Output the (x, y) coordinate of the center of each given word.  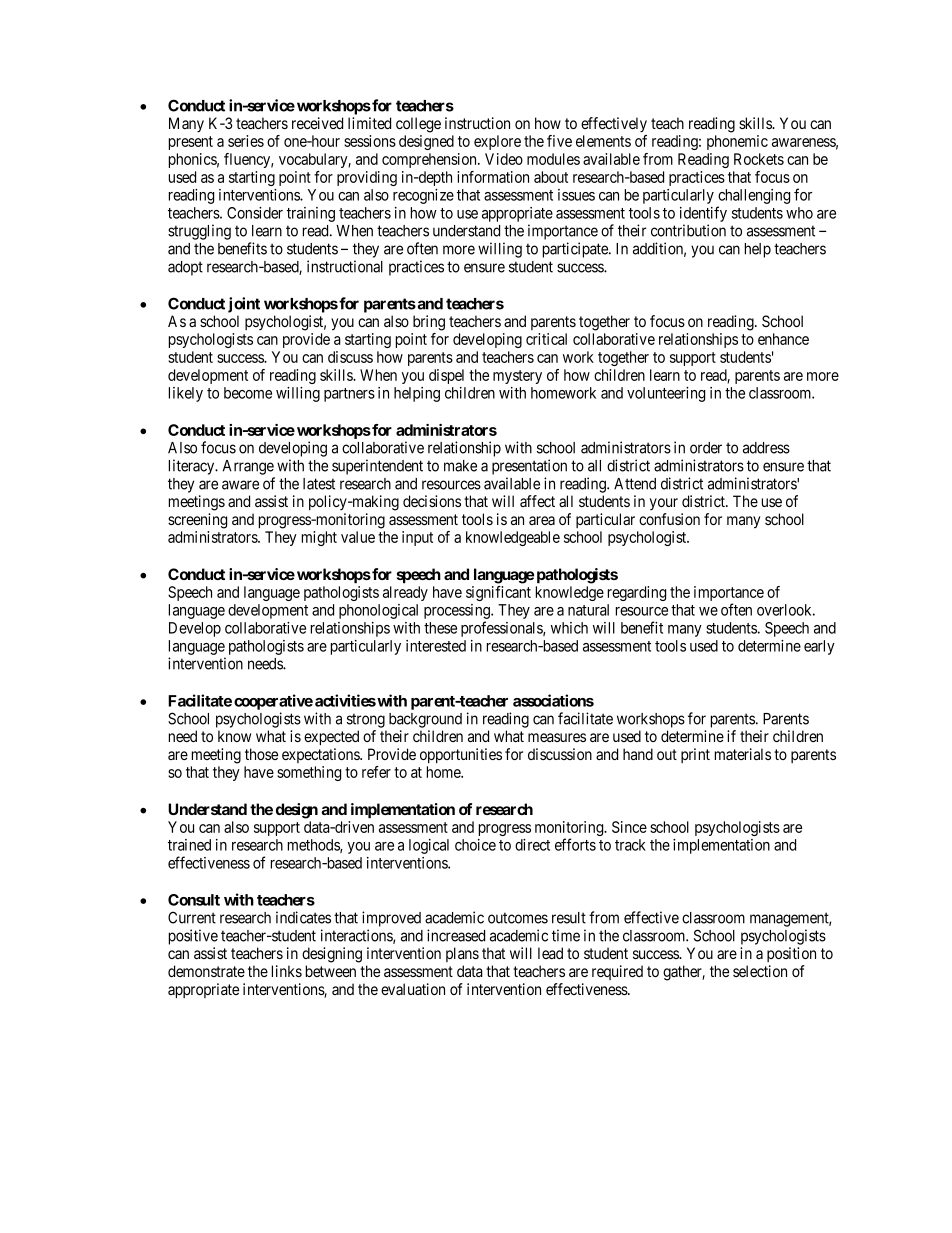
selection (760, 971)
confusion (669, 519)
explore (497, 142)
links (287, 971)
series (246, 141)
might (319, 538)
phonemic (737, 142)
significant (498, 593)
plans (462, 954)
